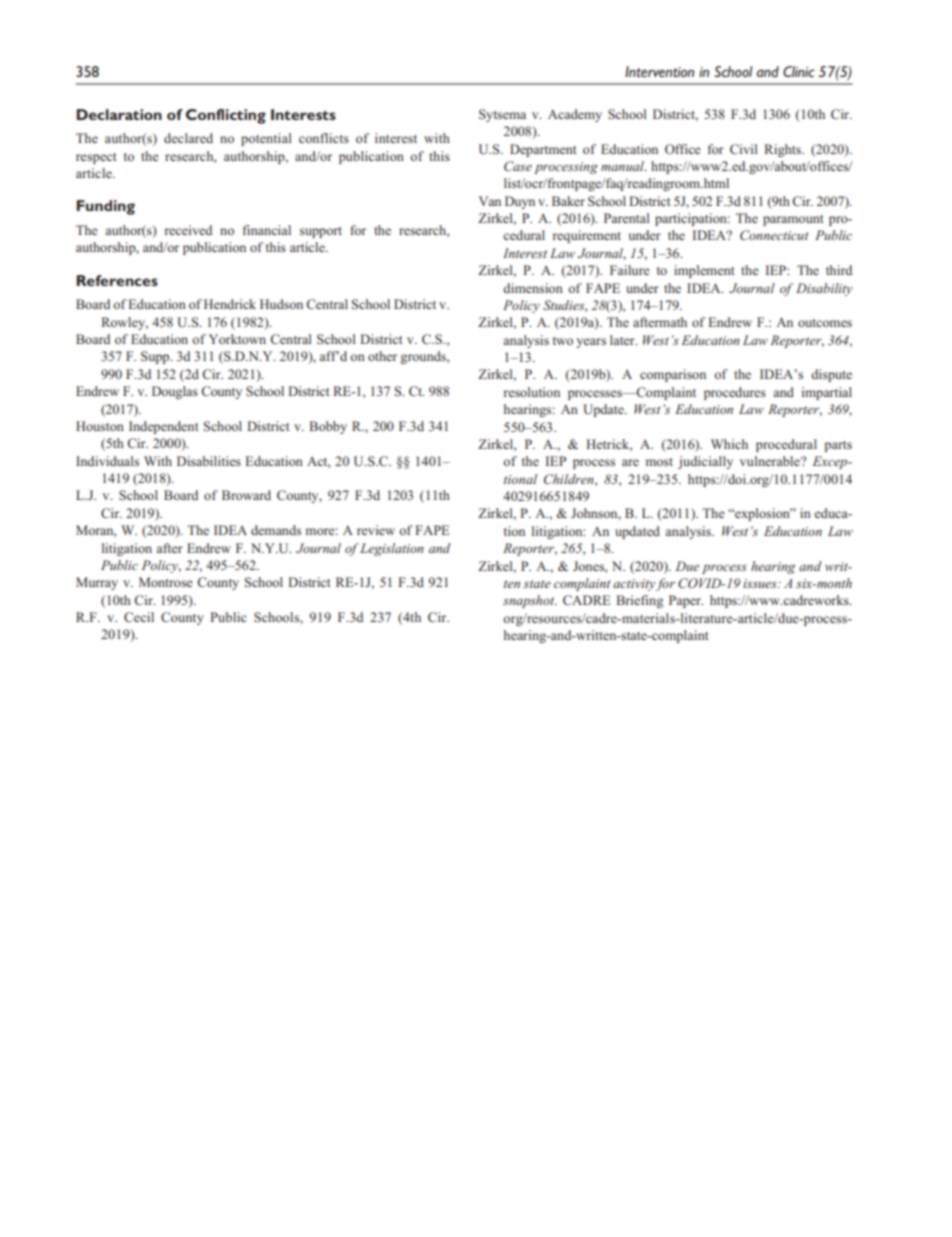 The height and width of the page is (1237, 952). I want to click on Independent, so click(164, 427).
